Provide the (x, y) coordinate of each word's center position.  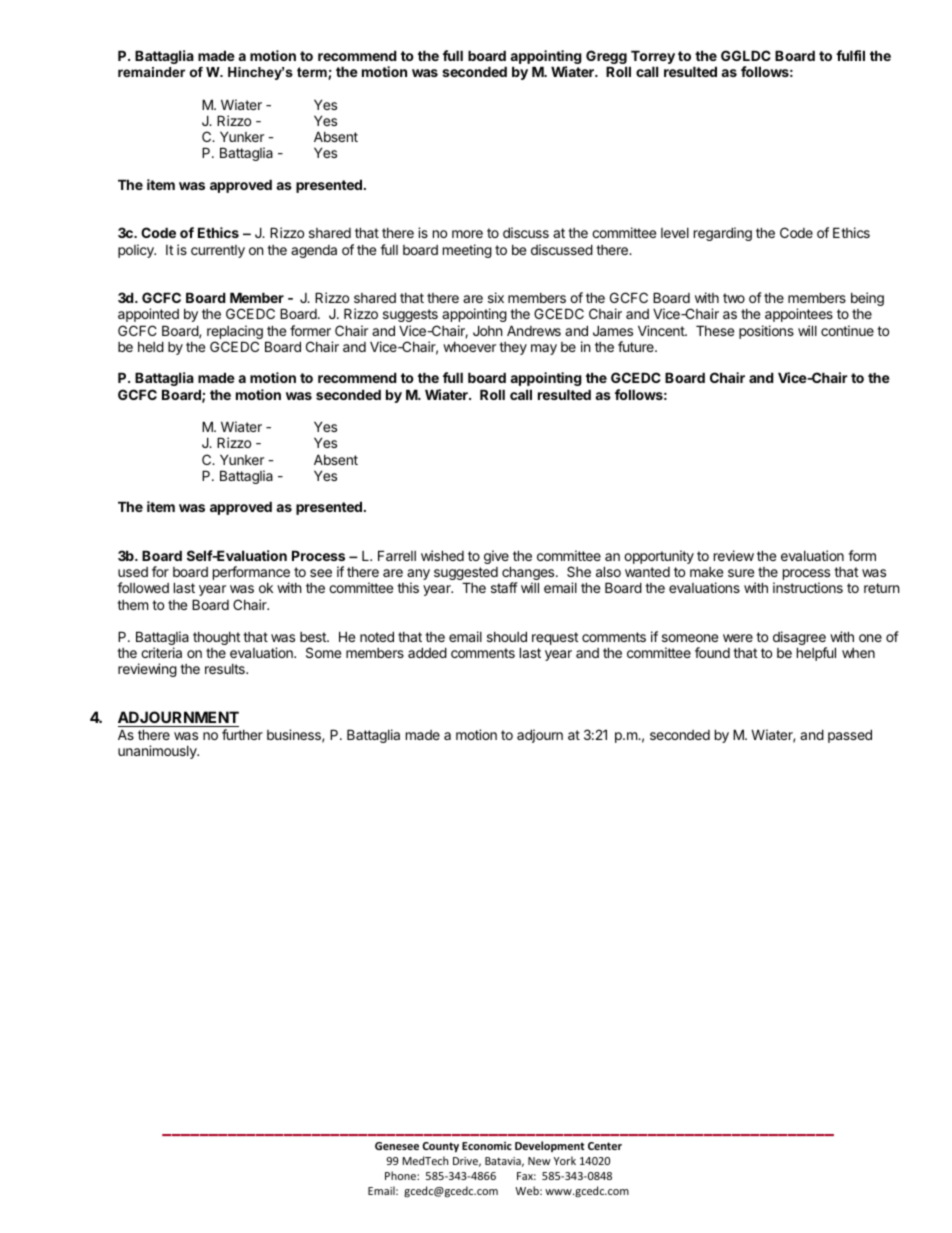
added (427, 652)
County (440, 1147)
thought (216, 638)
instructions (808, 587)
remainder (151, 72)
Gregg (606, 58)
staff (504, 587)
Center (605, 1146)
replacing (235, 333)
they (513, 348)
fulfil (850, 55)
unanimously (158, 752)
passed (850, 736)
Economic (487, 1146)
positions (766, 332)
